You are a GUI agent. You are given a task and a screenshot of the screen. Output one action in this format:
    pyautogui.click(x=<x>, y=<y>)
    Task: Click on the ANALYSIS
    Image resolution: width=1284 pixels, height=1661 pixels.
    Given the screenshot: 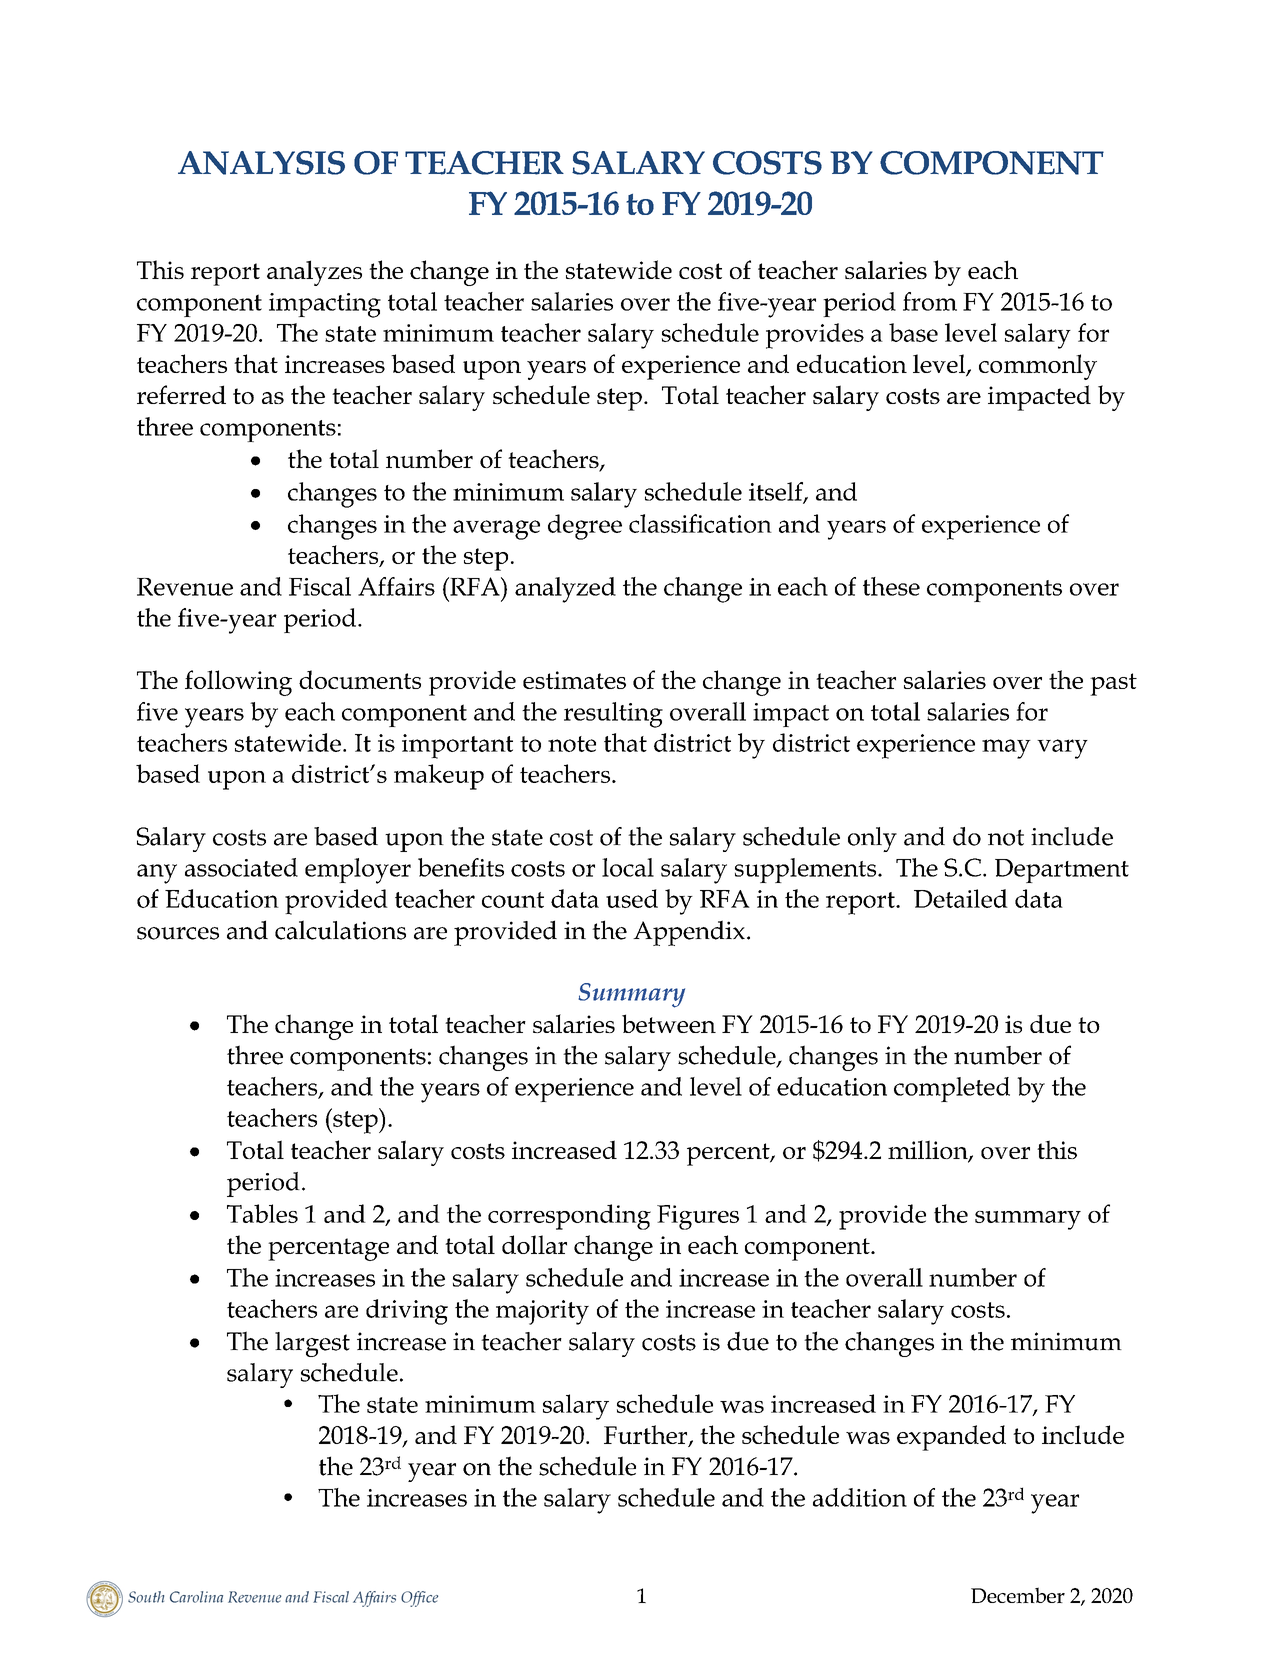 What is the action you would take?
    pyautogui.click(x=261, y=163)
